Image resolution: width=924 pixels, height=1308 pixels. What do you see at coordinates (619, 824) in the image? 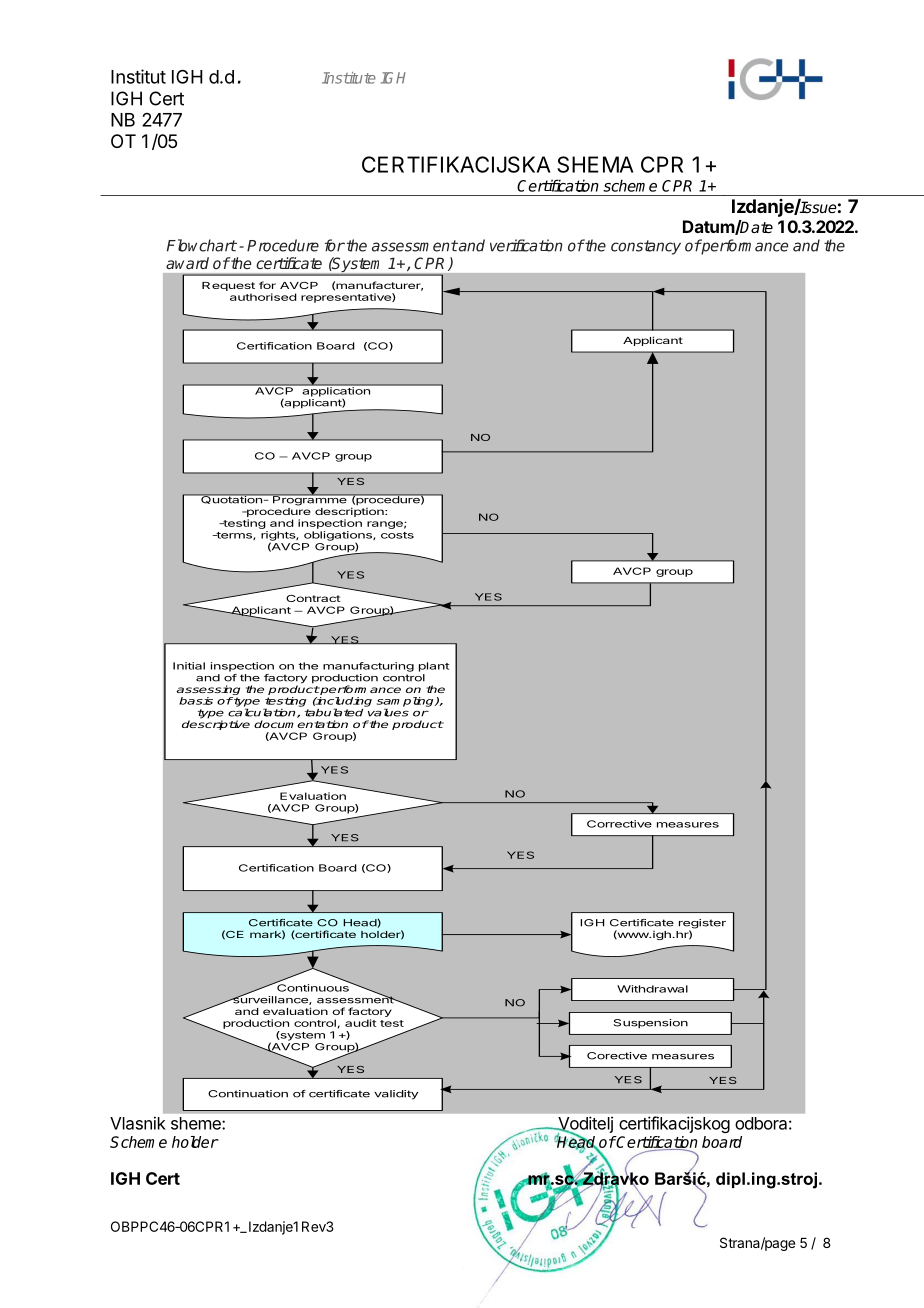
I see `Corrective` at bounding box center [619, 824].
